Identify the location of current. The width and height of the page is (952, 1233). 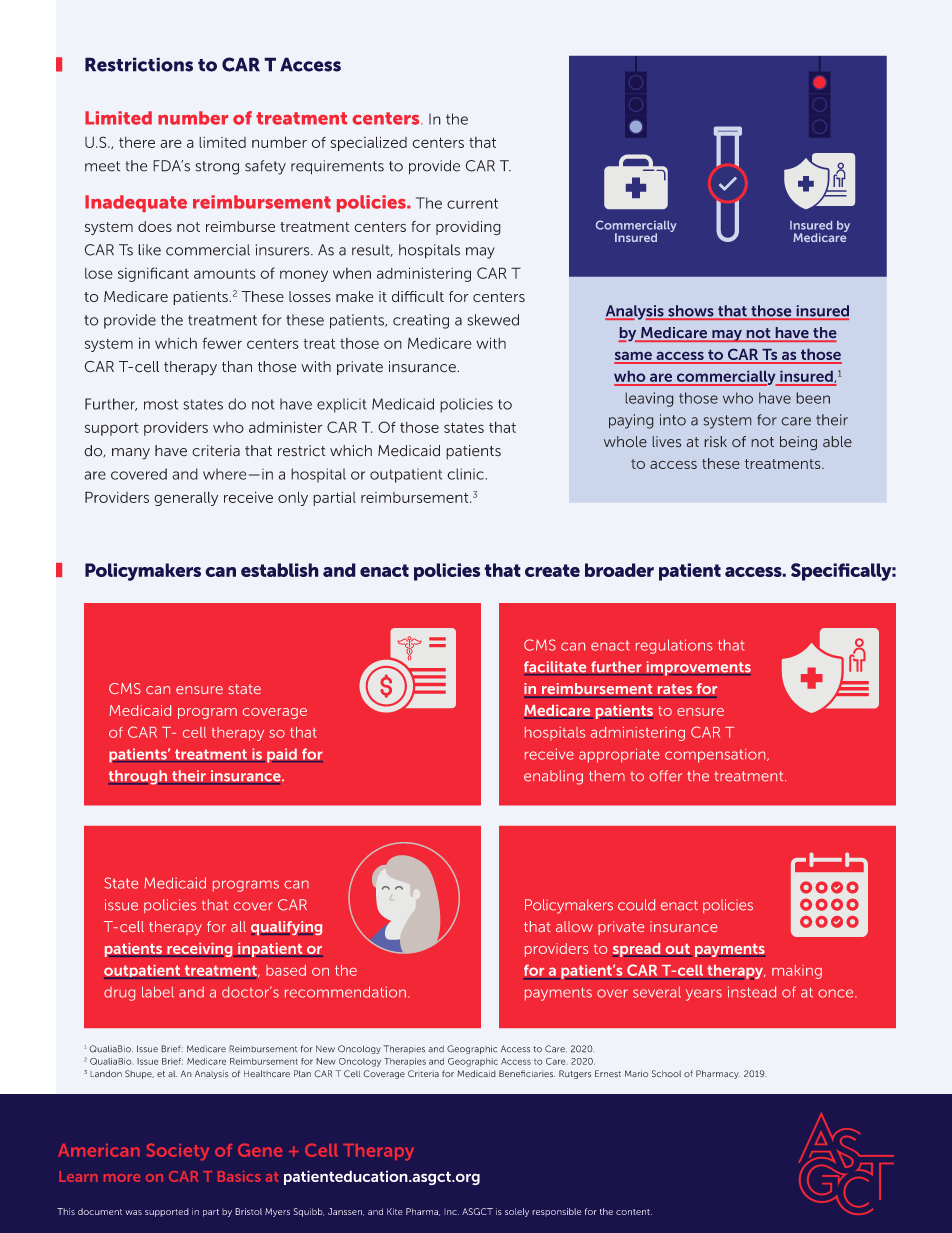
(472, 203).
